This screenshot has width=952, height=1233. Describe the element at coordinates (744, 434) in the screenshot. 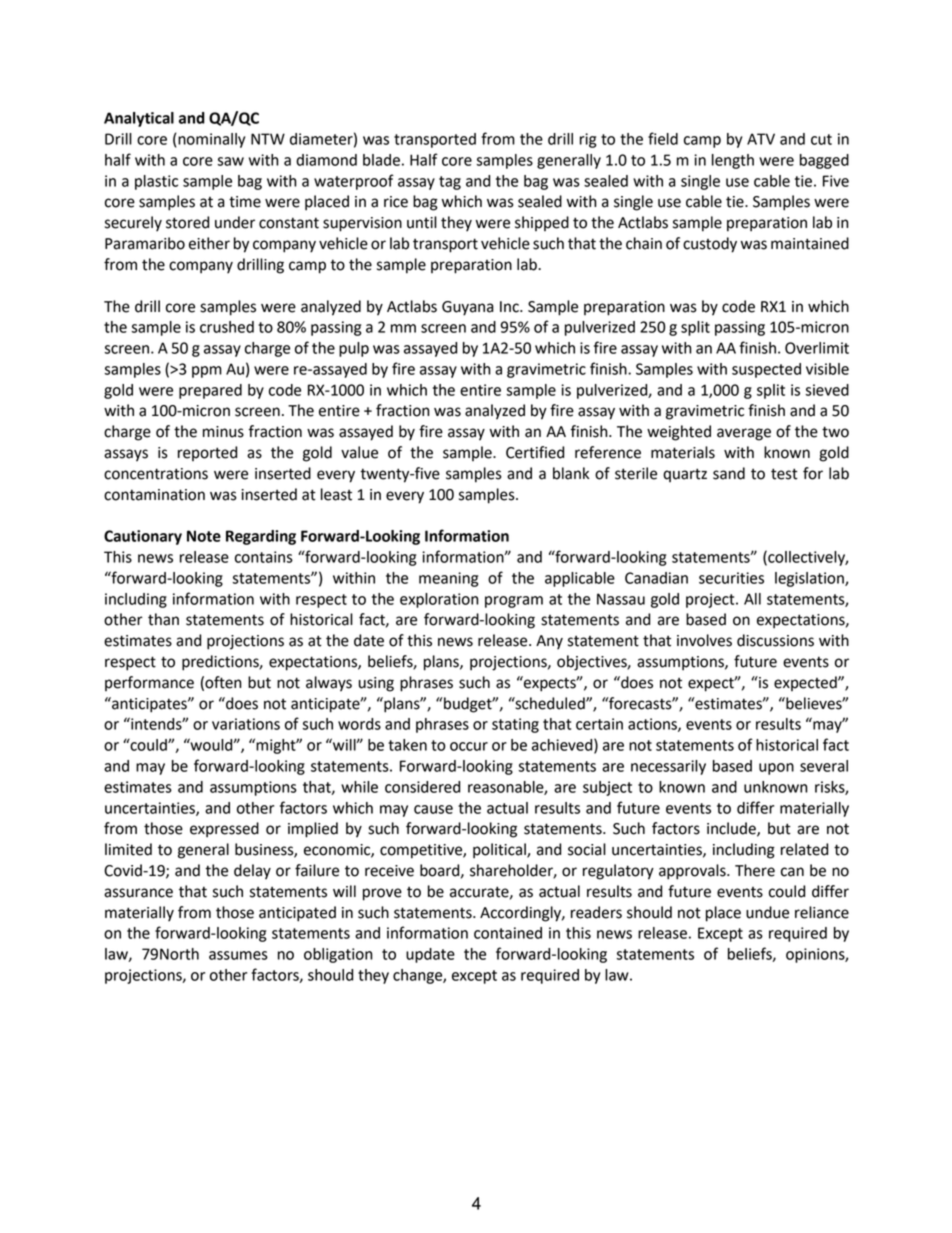

I see `average` at that location.
